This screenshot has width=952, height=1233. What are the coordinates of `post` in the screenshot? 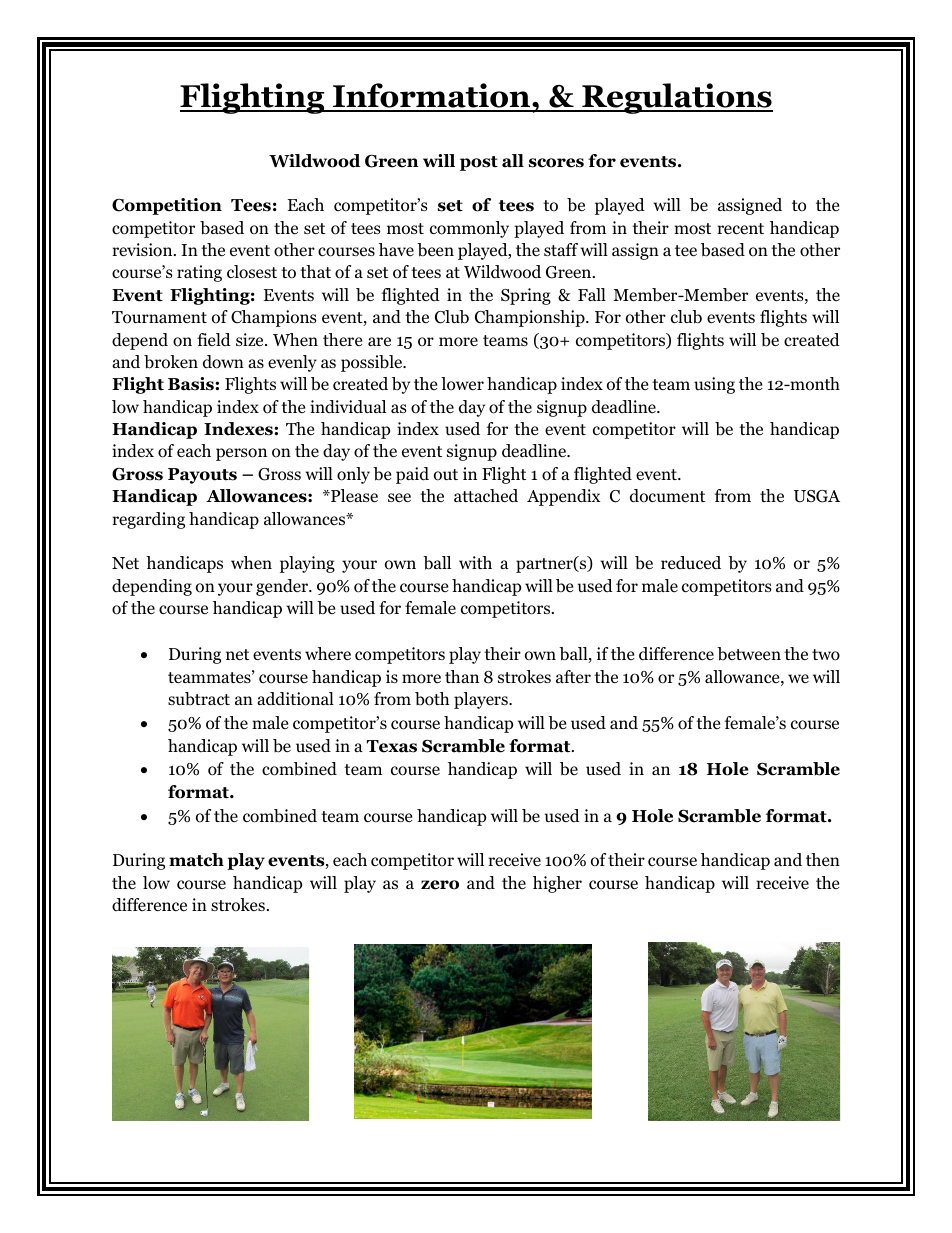 It's located at (479, 163).
